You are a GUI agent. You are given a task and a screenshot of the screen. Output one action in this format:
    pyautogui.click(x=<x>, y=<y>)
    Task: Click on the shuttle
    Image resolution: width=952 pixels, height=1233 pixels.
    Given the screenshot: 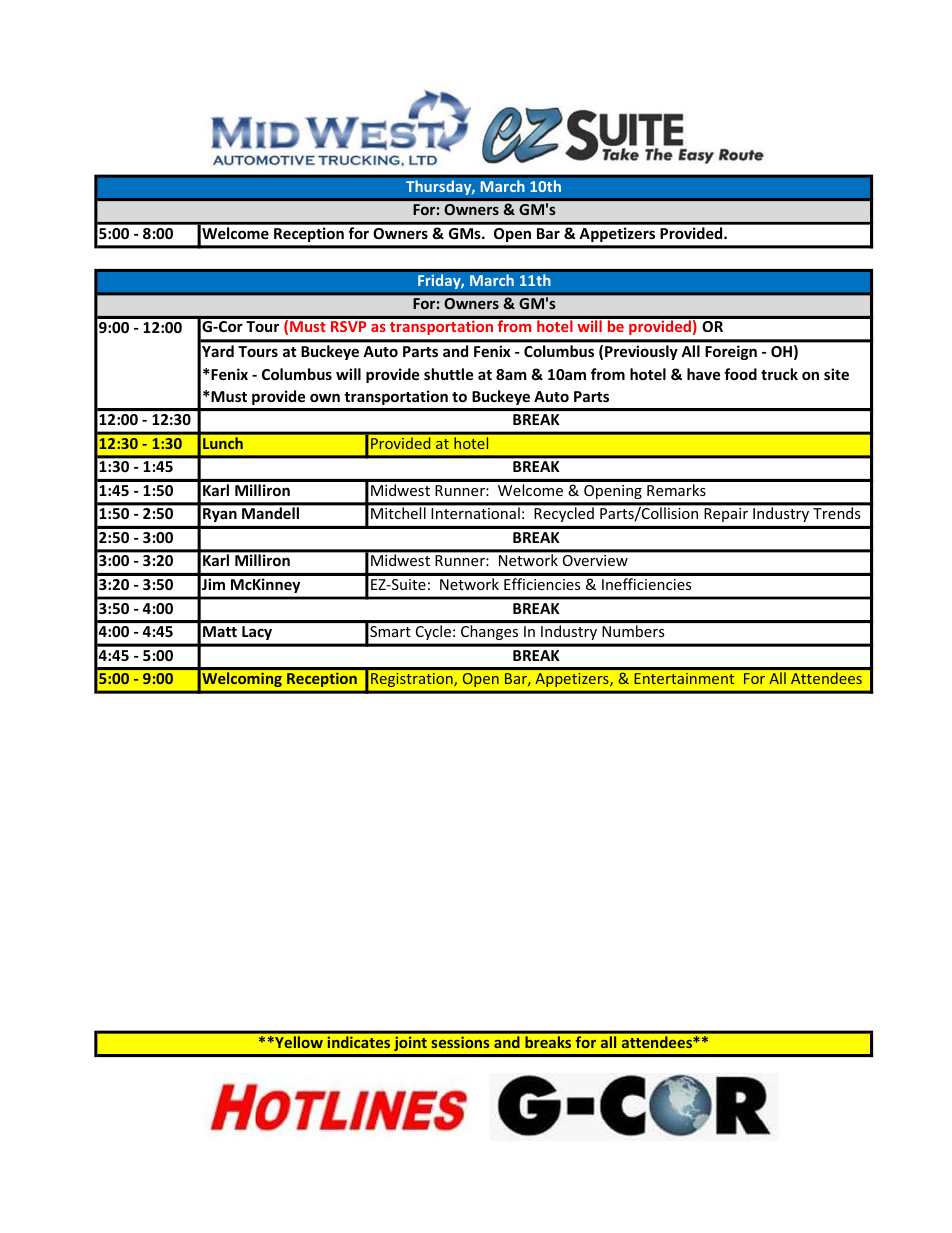 What is the action you would take?
    pyautogui.click(x=448, y=374)
